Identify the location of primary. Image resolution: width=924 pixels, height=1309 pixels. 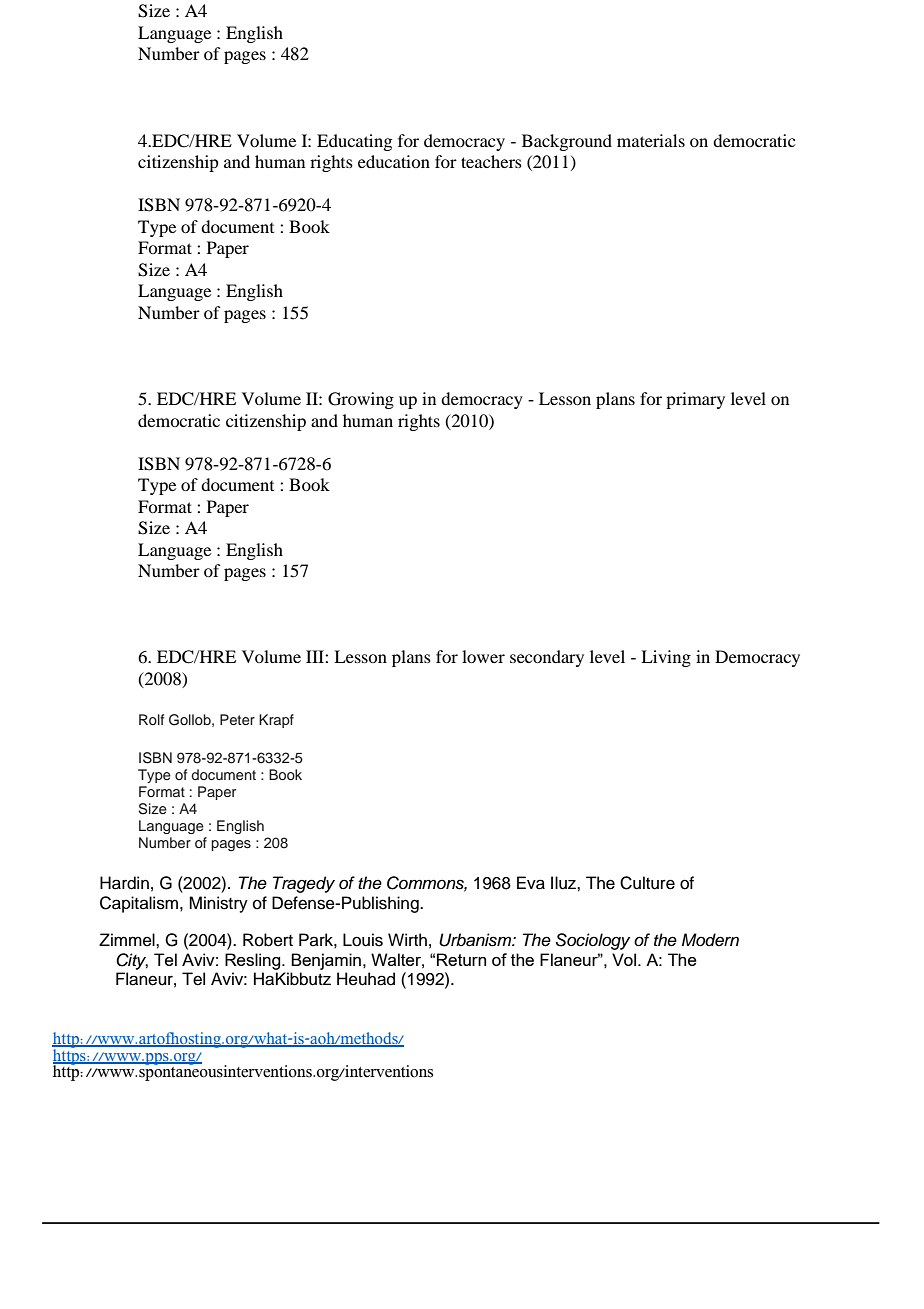
(695, 400).
